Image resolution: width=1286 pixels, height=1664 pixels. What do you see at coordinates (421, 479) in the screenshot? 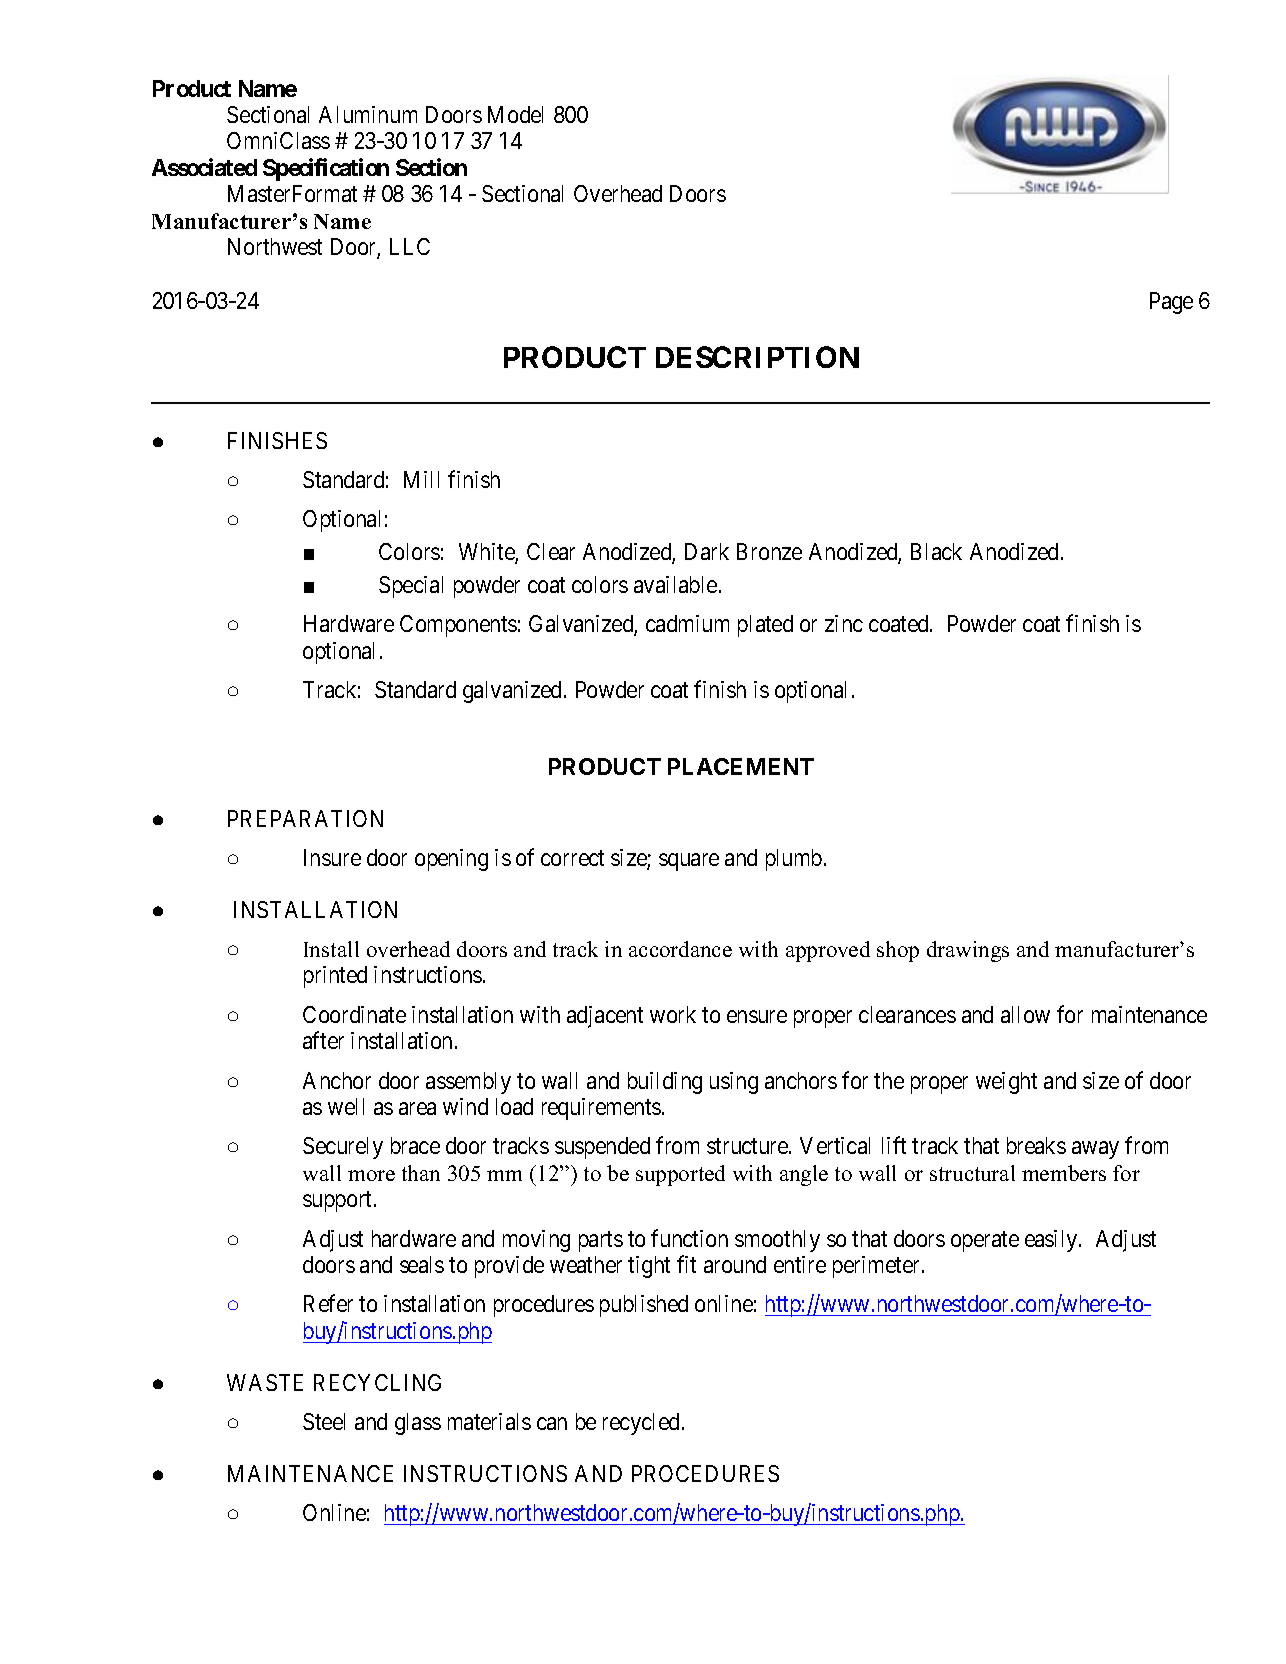
I see `Mill` at bounding box center [421, 479].
